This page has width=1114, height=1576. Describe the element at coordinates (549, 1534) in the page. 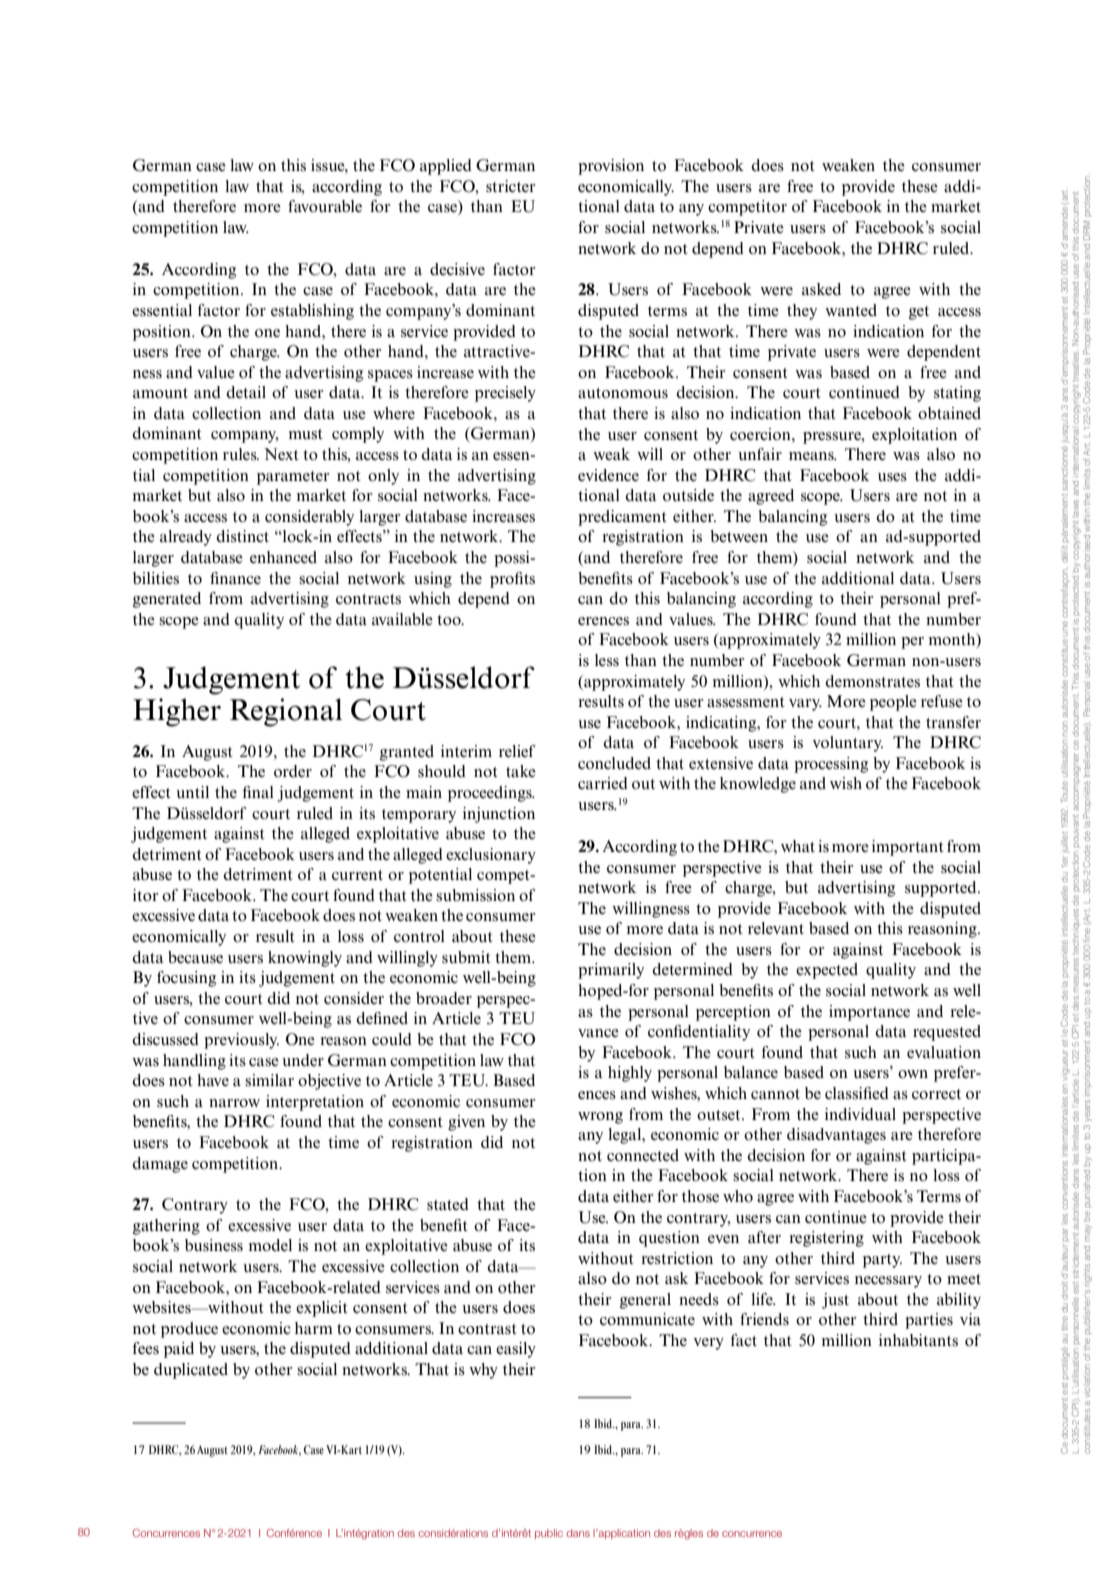

I see `public` at that location.
